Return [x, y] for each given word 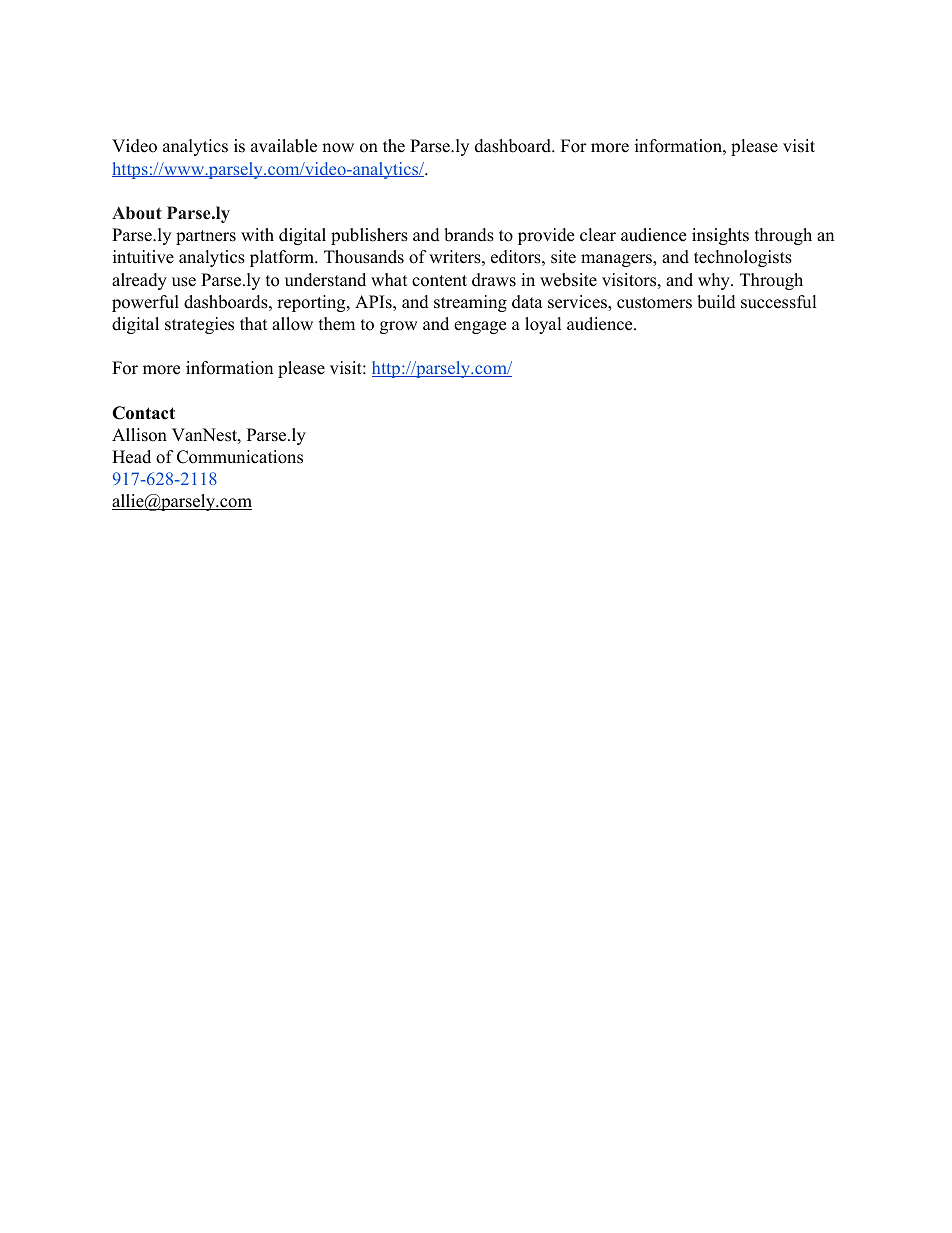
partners [206, 237]
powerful [145, 303]
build [716, 302]
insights [720, 236]
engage [480, 327]
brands [469, 235]
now [338, 148]
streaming [470, 303]
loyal [543, 325]
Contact [143, 413]
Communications [240, 457]
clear [598, 235]
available [284, 146]
